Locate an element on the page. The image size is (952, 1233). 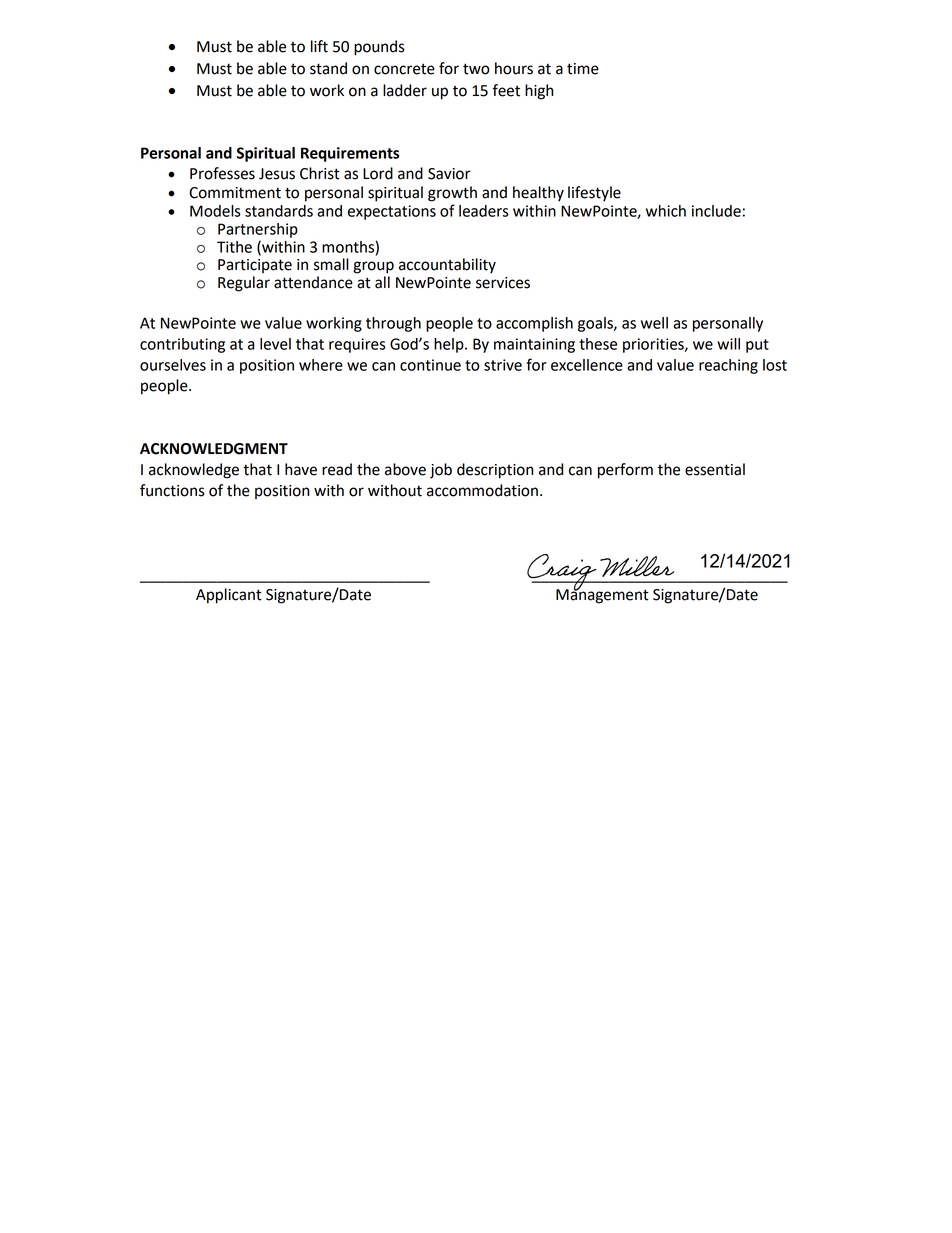
Savior is located at coordinates (449, 174).
